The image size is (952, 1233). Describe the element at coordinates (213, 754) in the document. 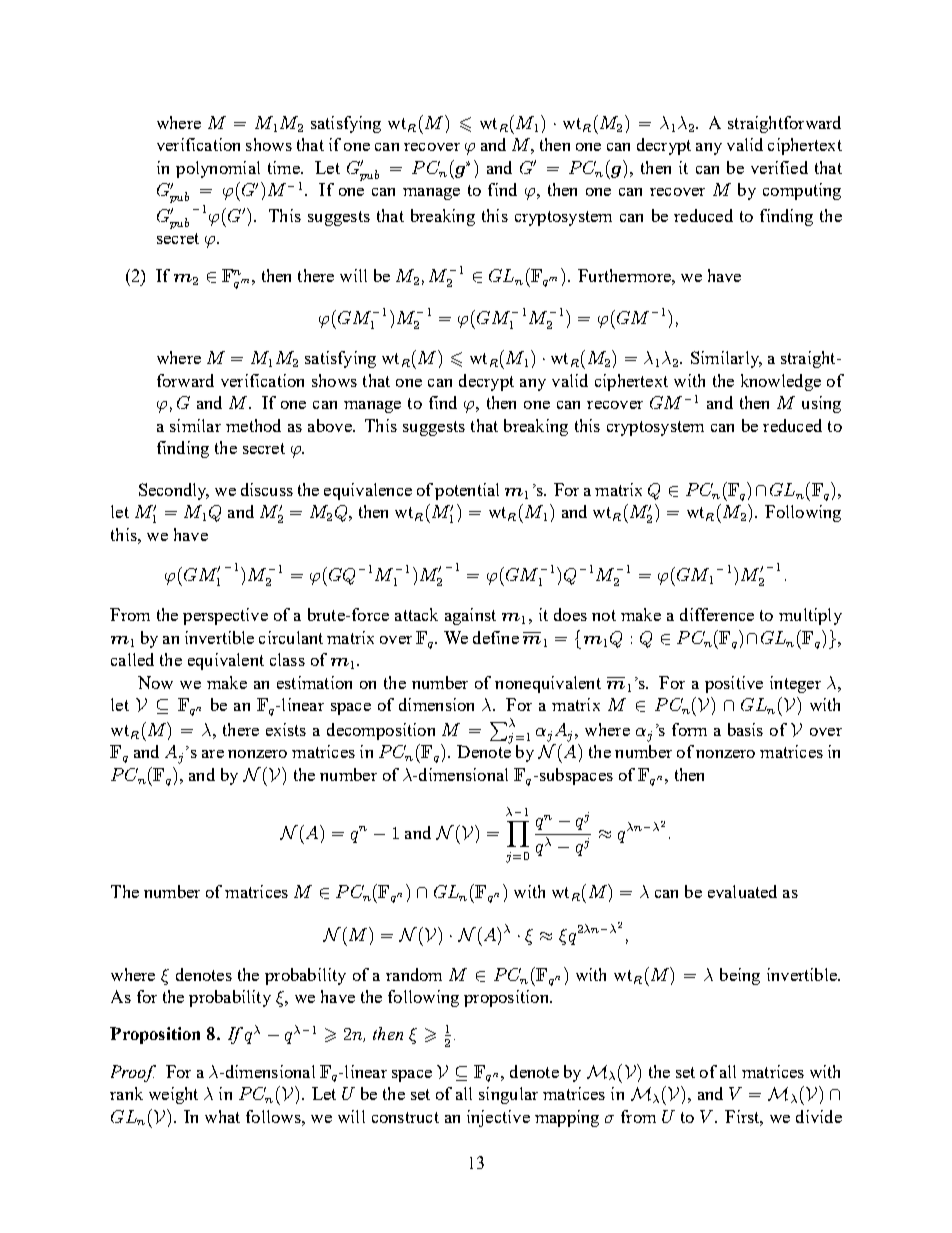

I see `are` at that location.
